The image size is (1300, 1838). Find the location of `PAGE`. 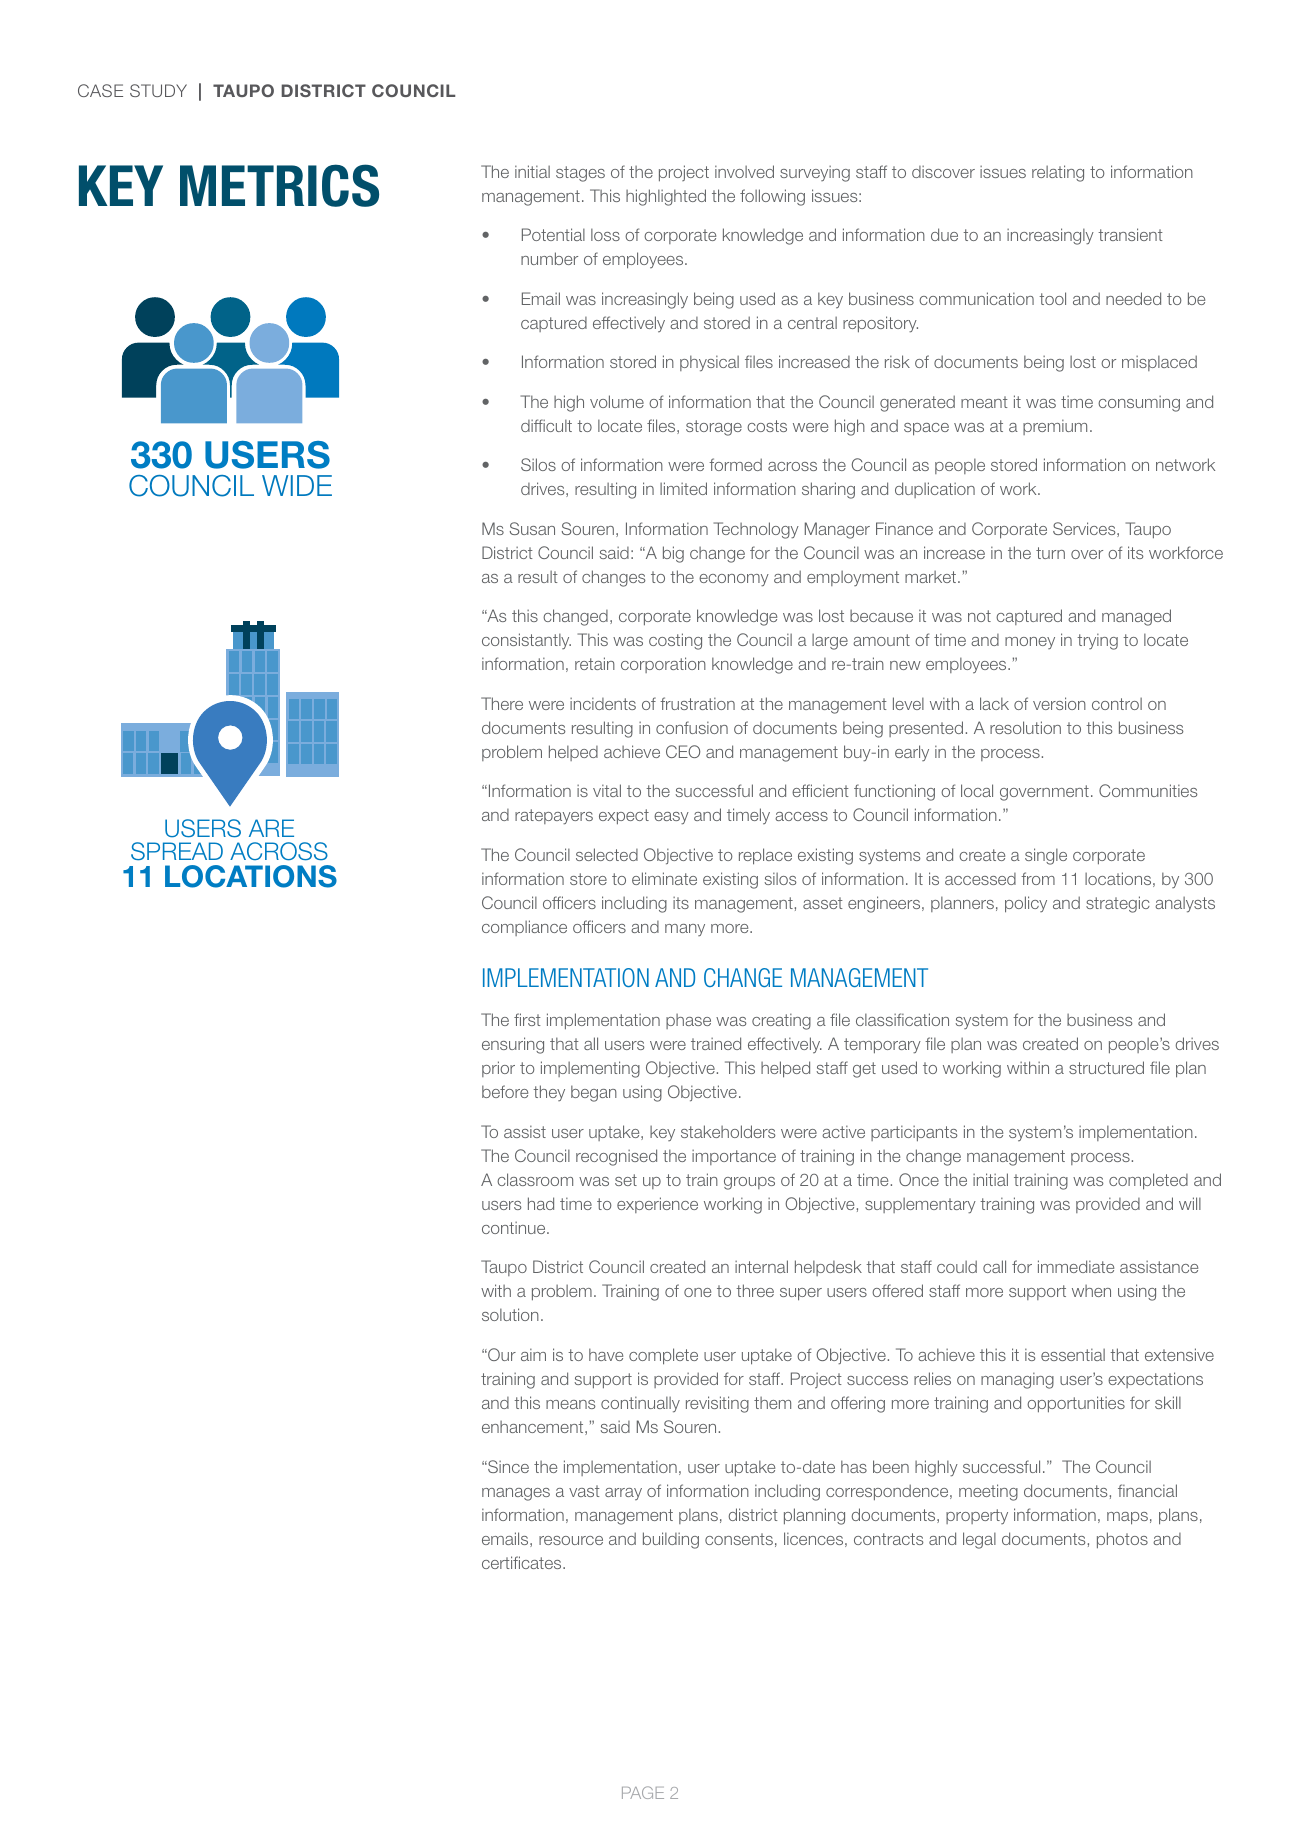

PAGE is located at coordinates (643, 1792).
